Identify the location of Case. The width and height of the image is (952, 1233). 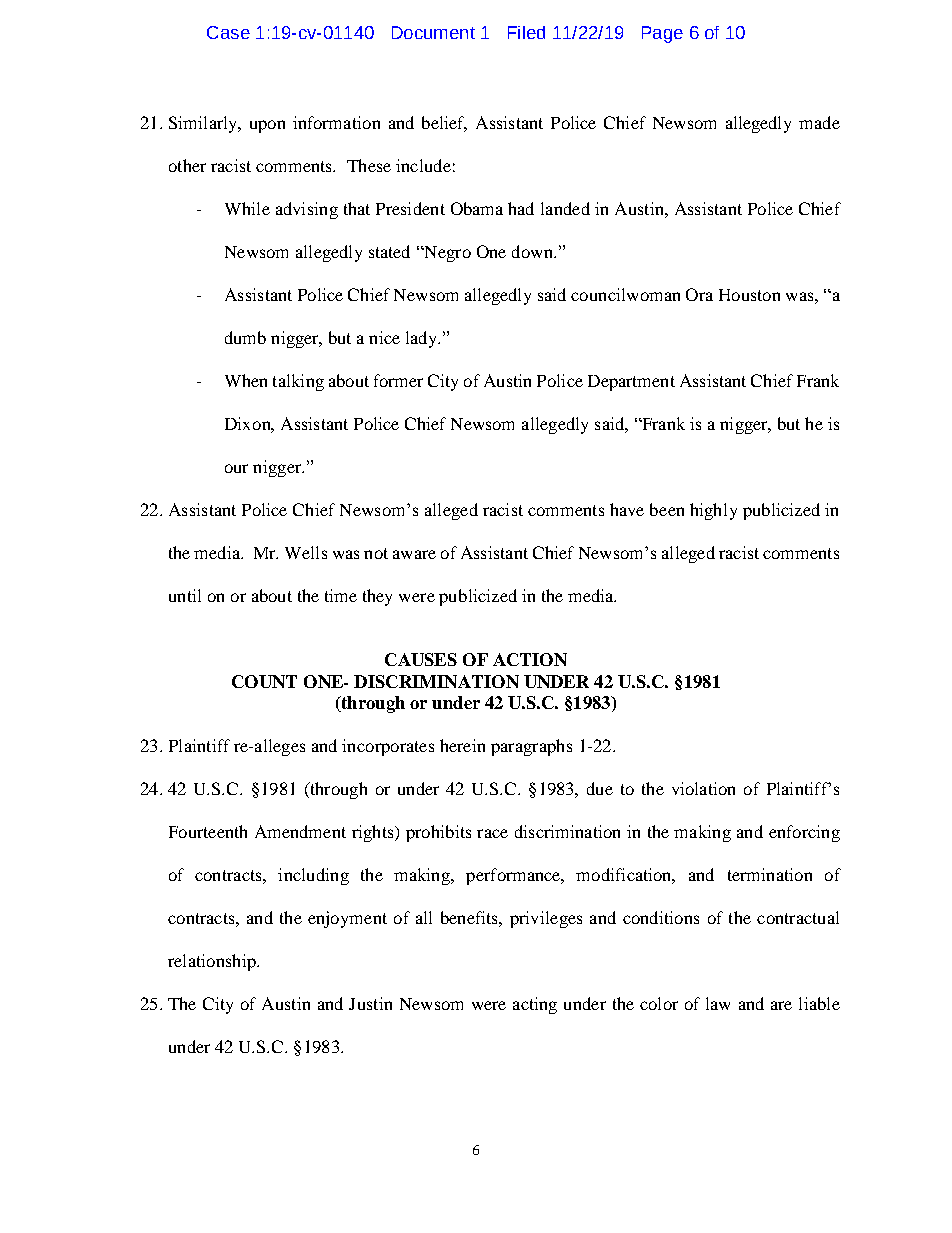
(228, 32).
